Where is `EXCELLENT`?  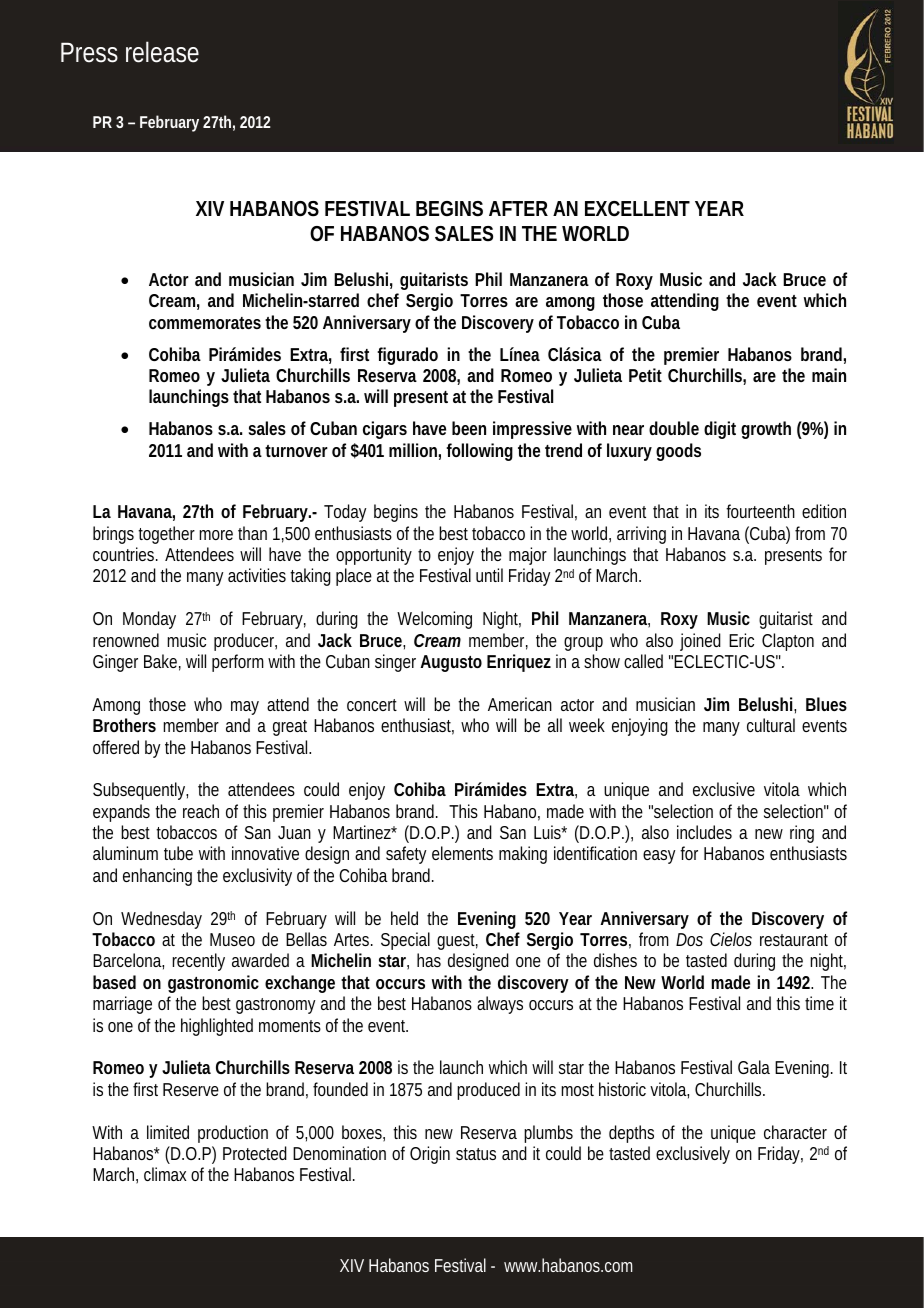 EXCELLENT is located at coordinates (637, 209).
